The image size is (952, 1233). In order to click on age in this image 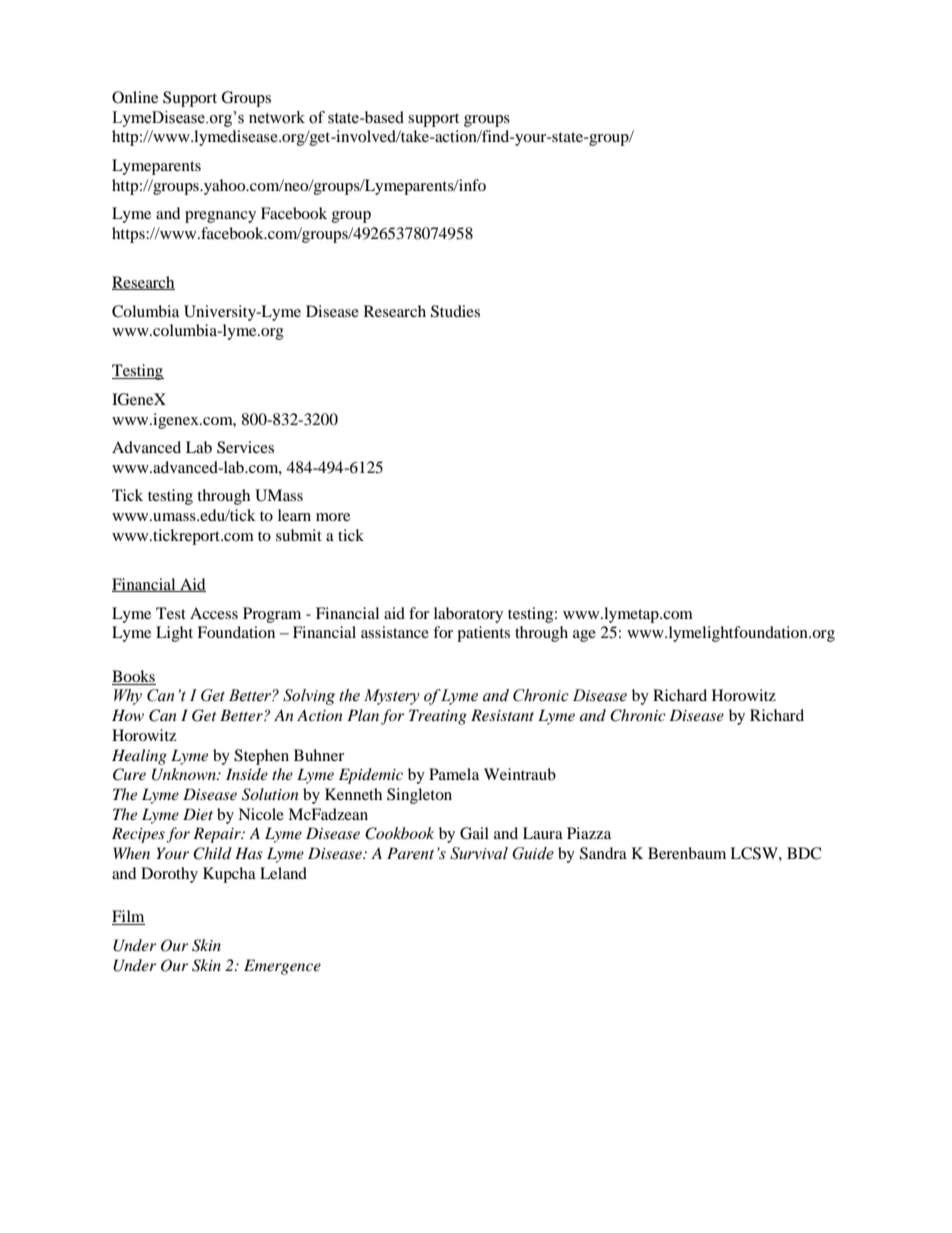, I will do `click(584, 636)`.
